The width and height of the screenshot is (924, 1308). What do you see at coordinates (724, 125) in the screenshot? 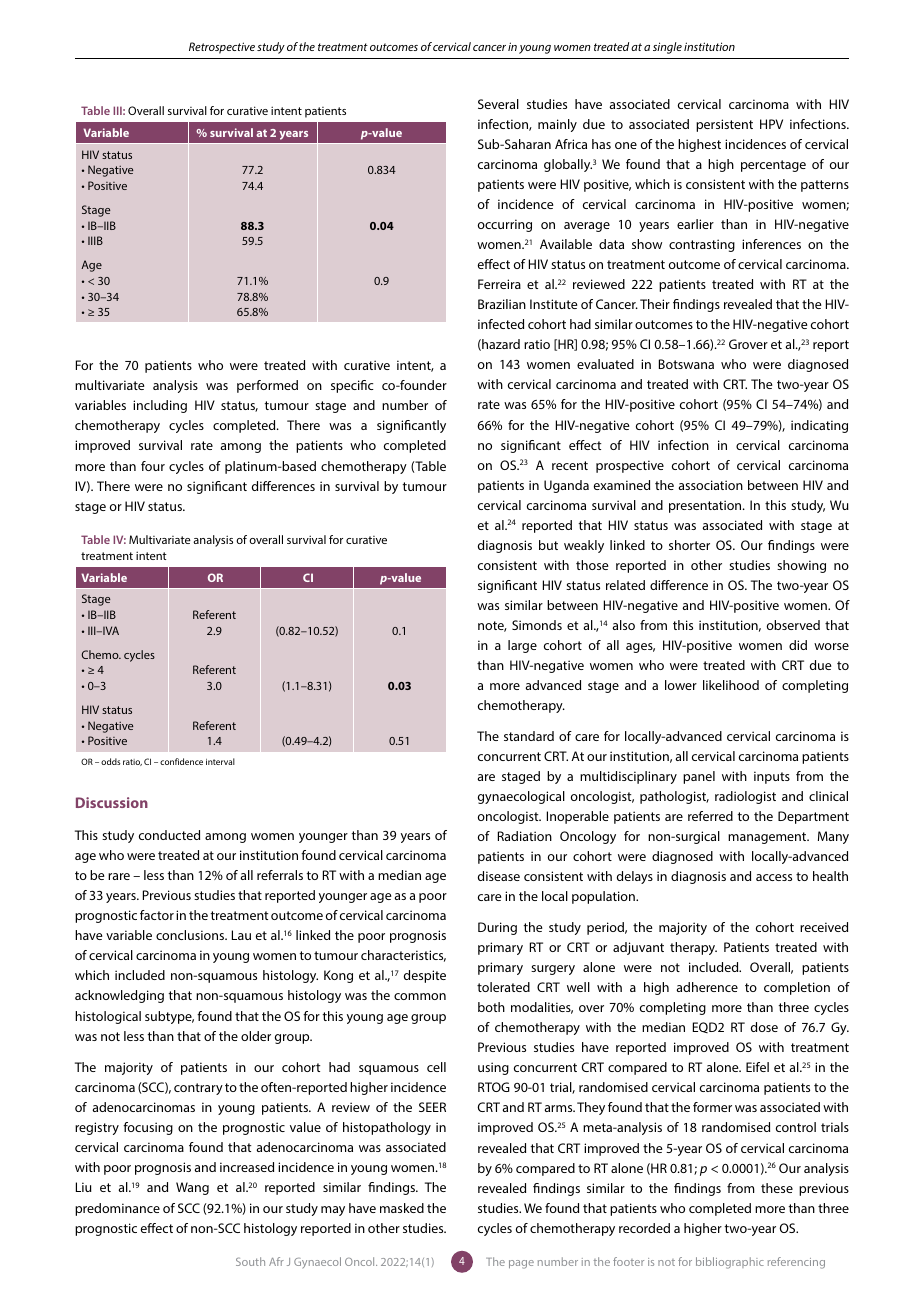
I see `persistent` at bounding box center [724, 125].
